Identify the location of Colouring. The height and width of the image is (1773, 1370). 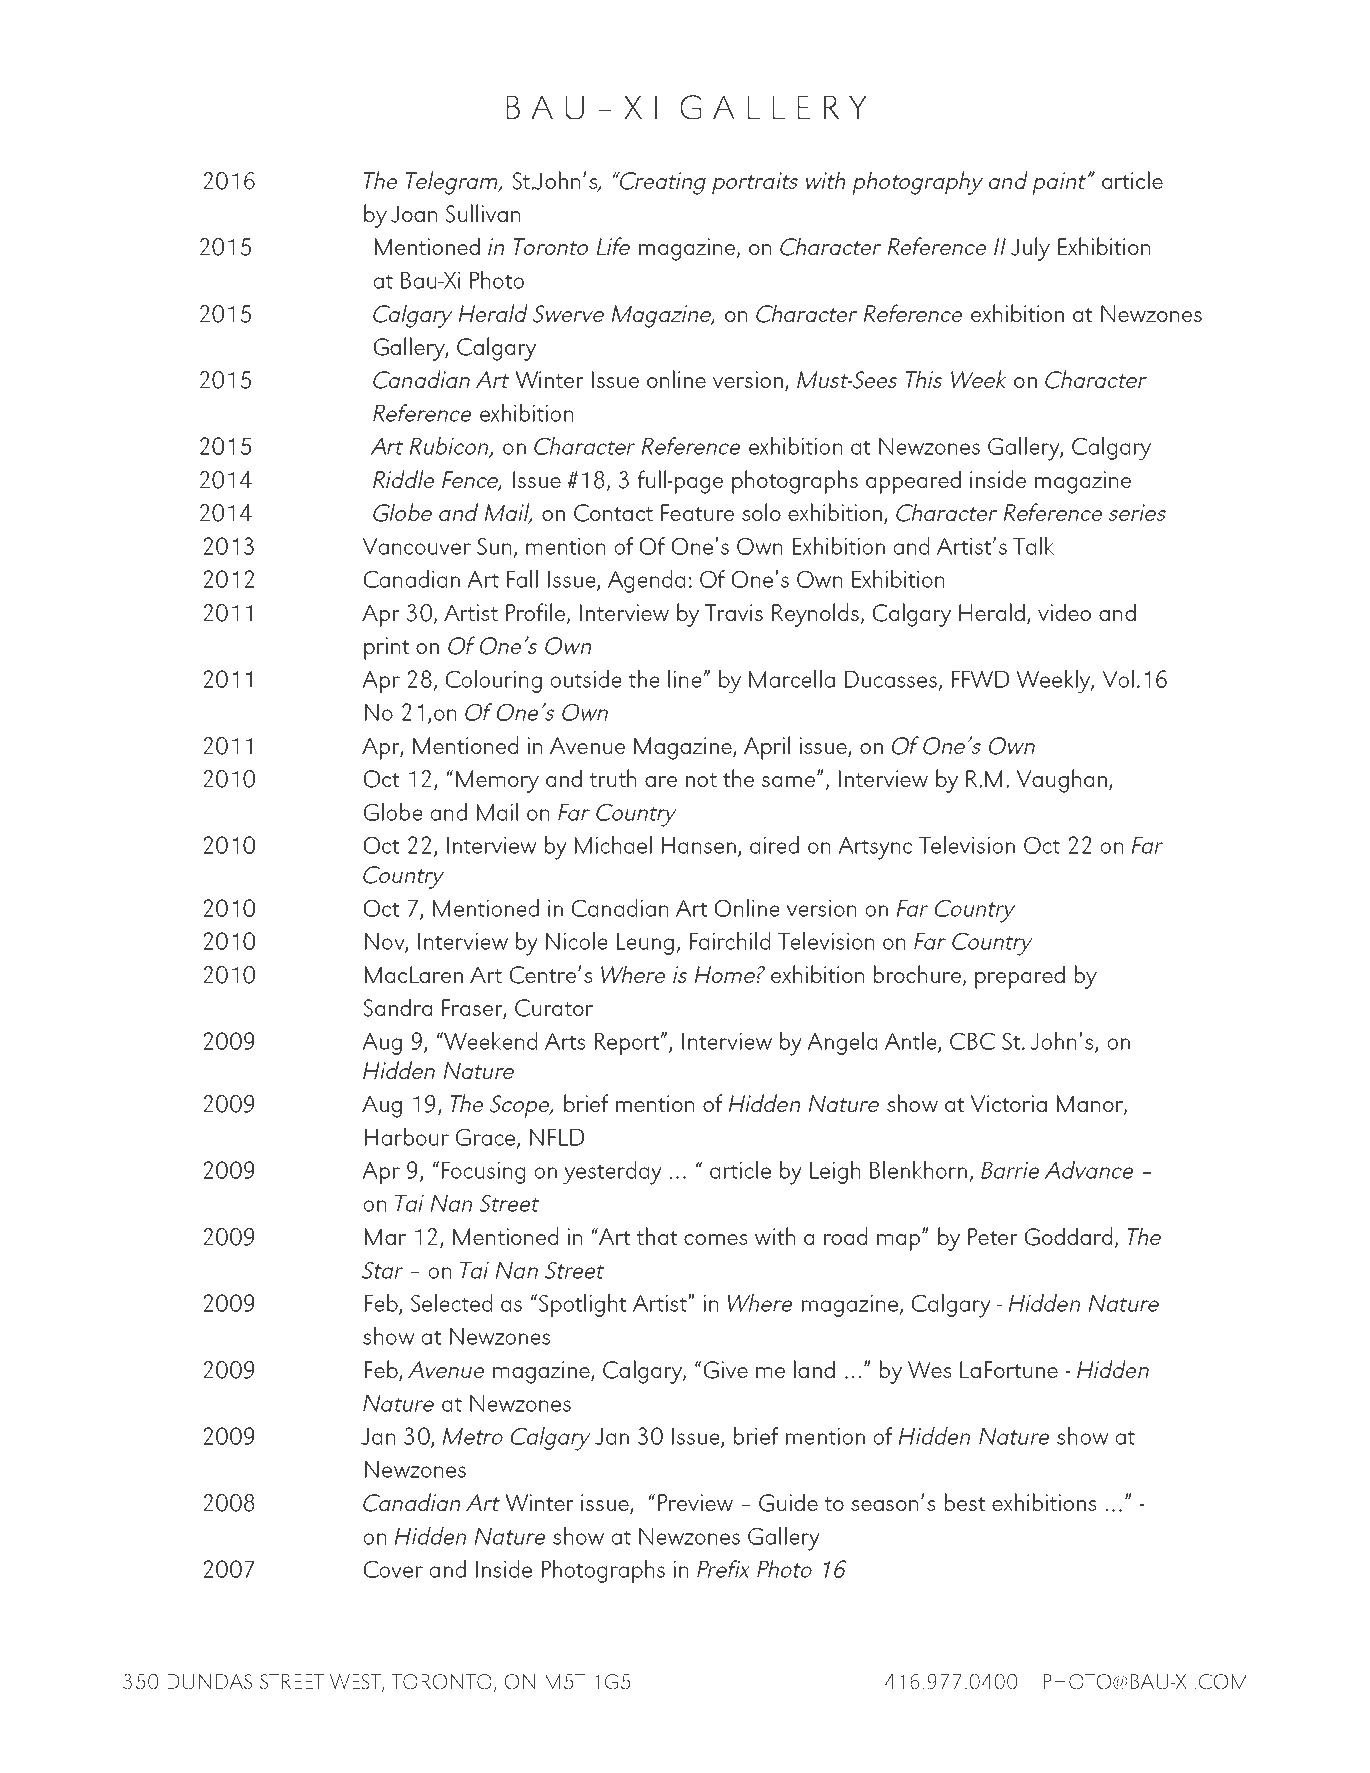
(494, 681).
